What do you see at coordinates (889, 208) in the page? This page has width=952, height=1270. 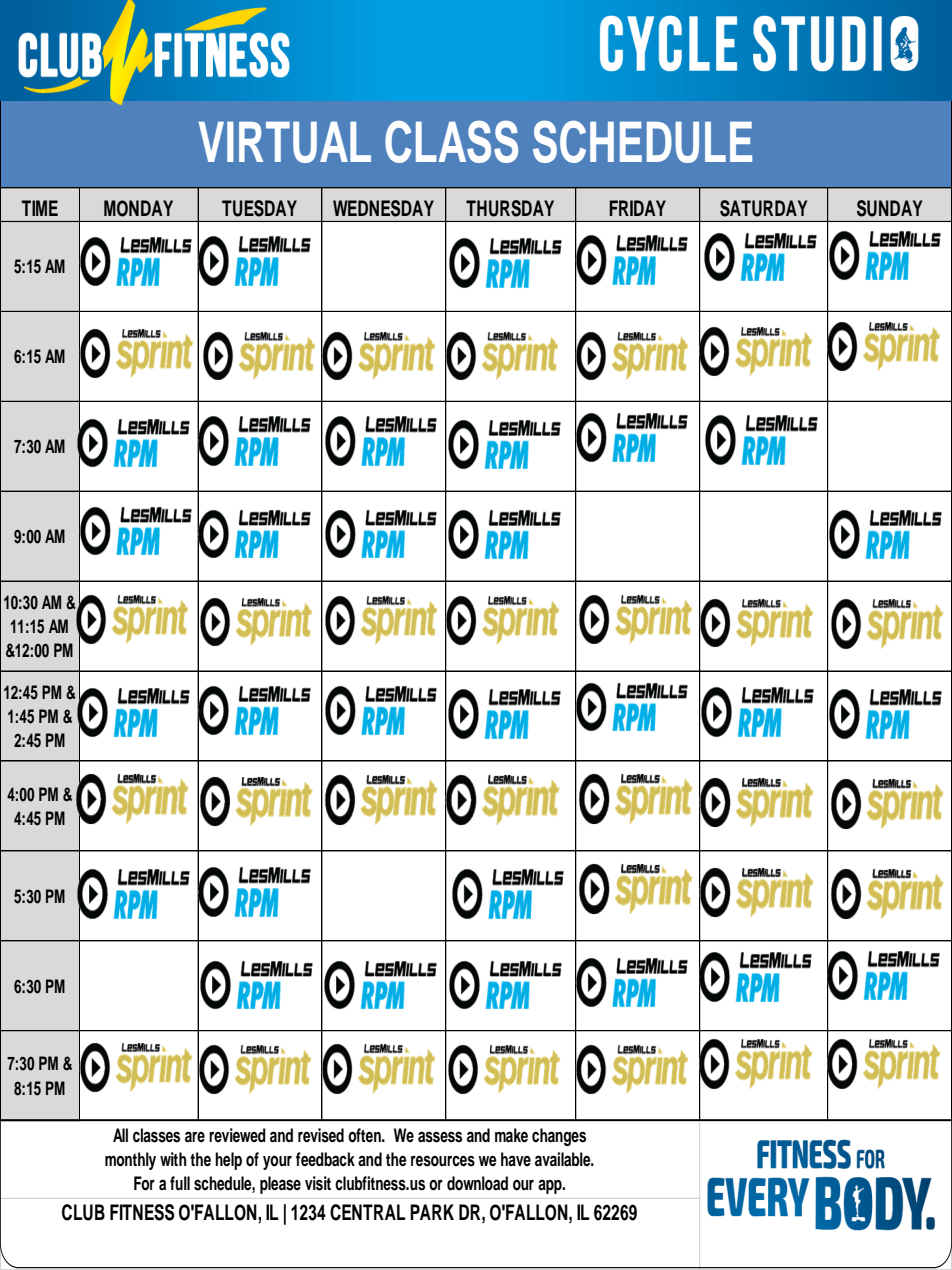 I see `SUNDAY` at bounding box center [889, 208].
